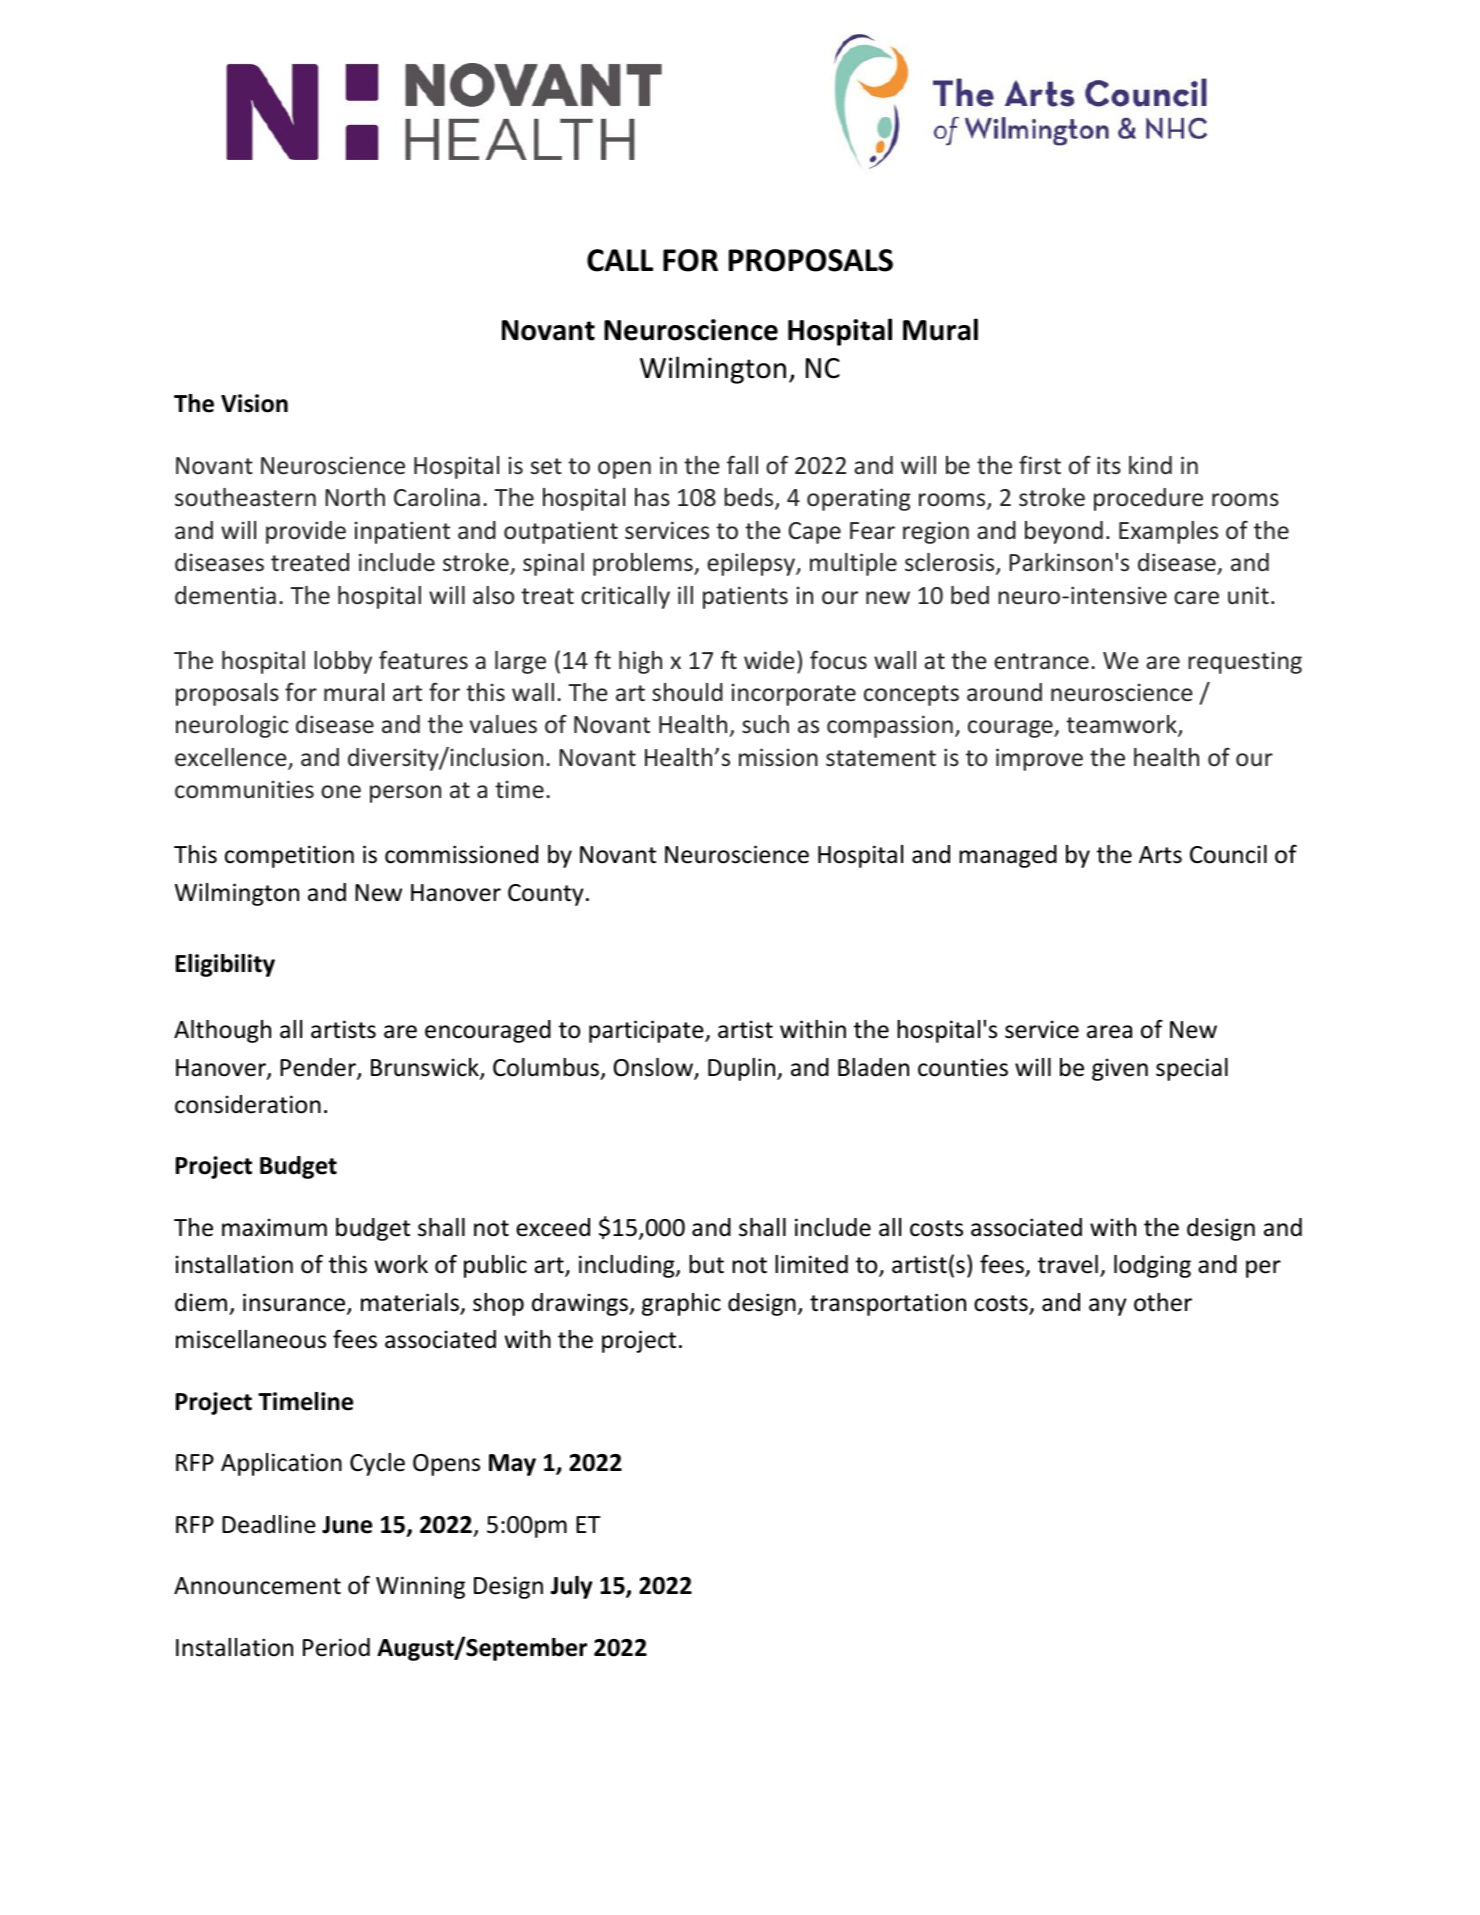  I want to click on Arts, so click(1160, 855).
